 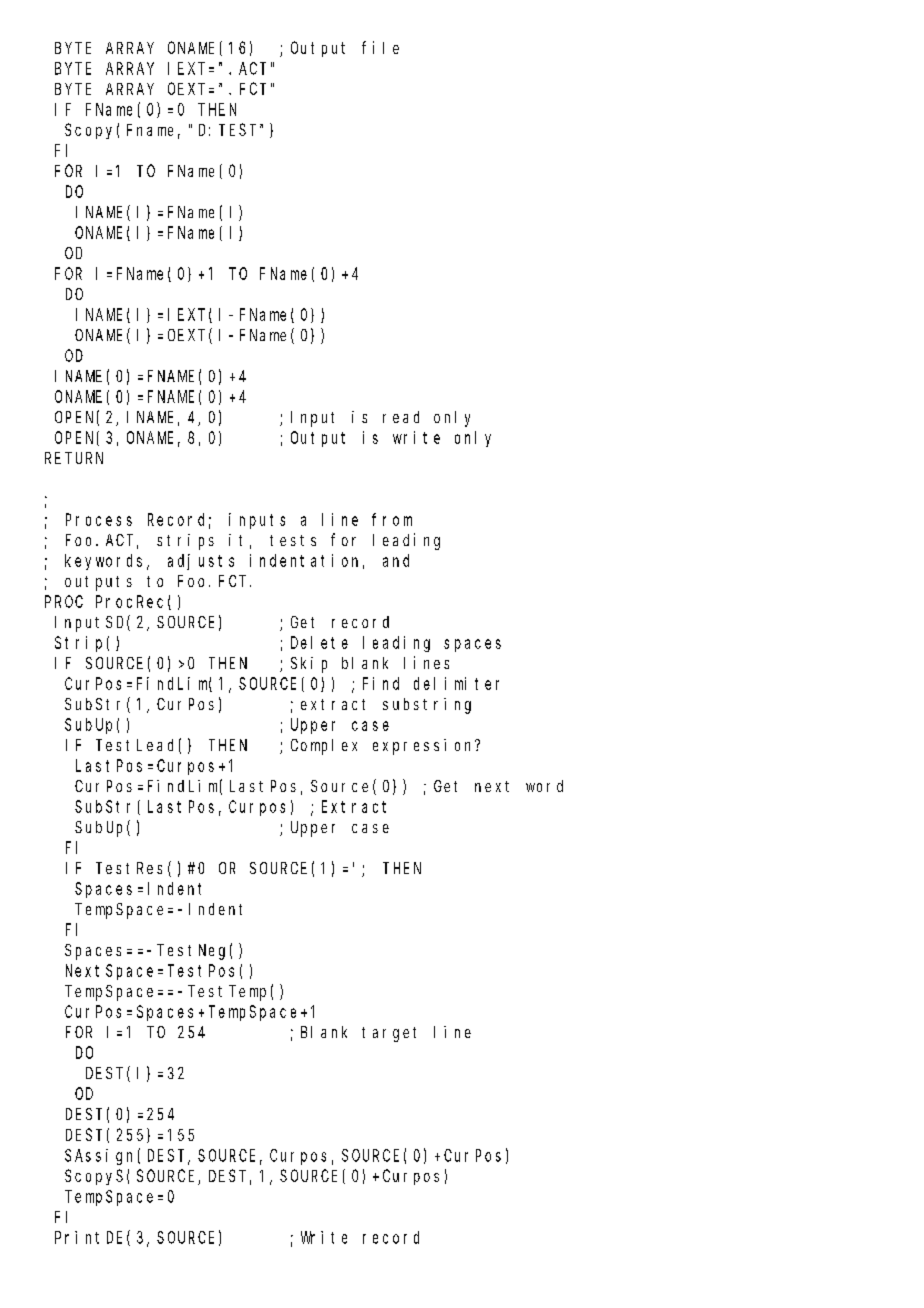 What do you see at coordinates (309, 665) in the screenshot?
I see `Skip` at bounding box center [309, 665].
